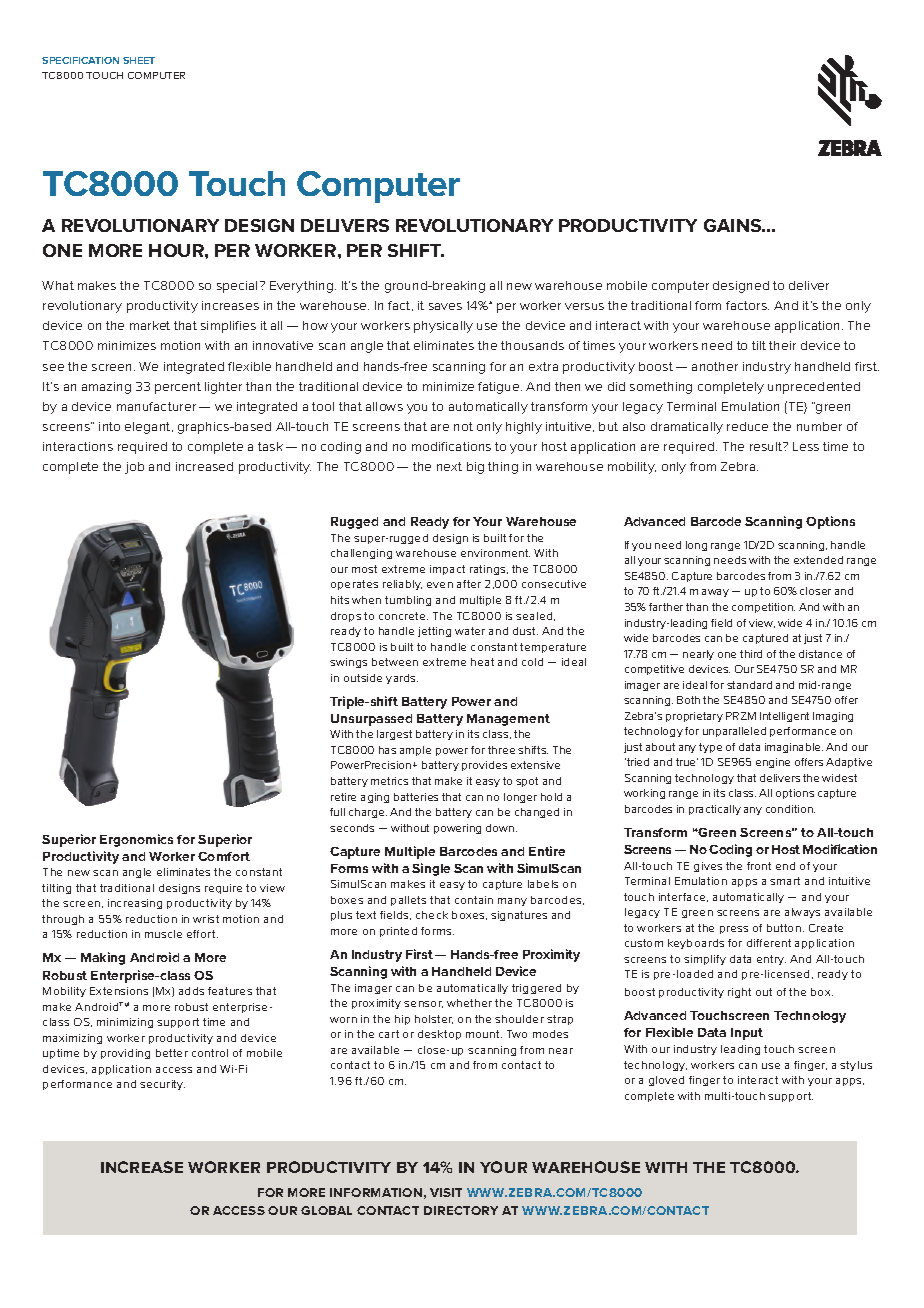 The height and width of the page is (1308, 924). Describe the element at coordinates (584, 306) in the page. I see `versus` at that location.
